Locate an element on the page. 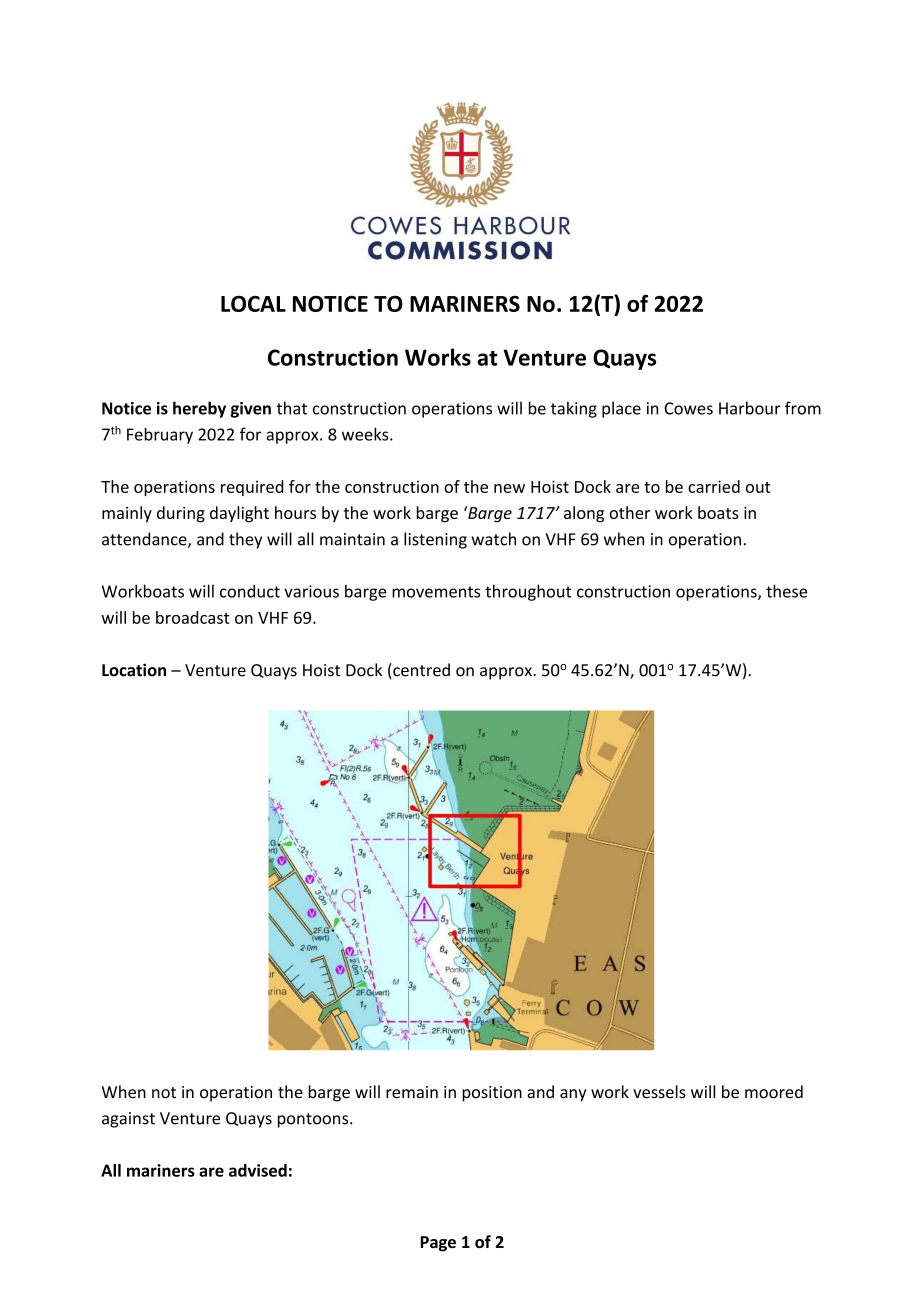 The height and width of the document is (1308, 924). Location is located at coordinates (134, 670).
